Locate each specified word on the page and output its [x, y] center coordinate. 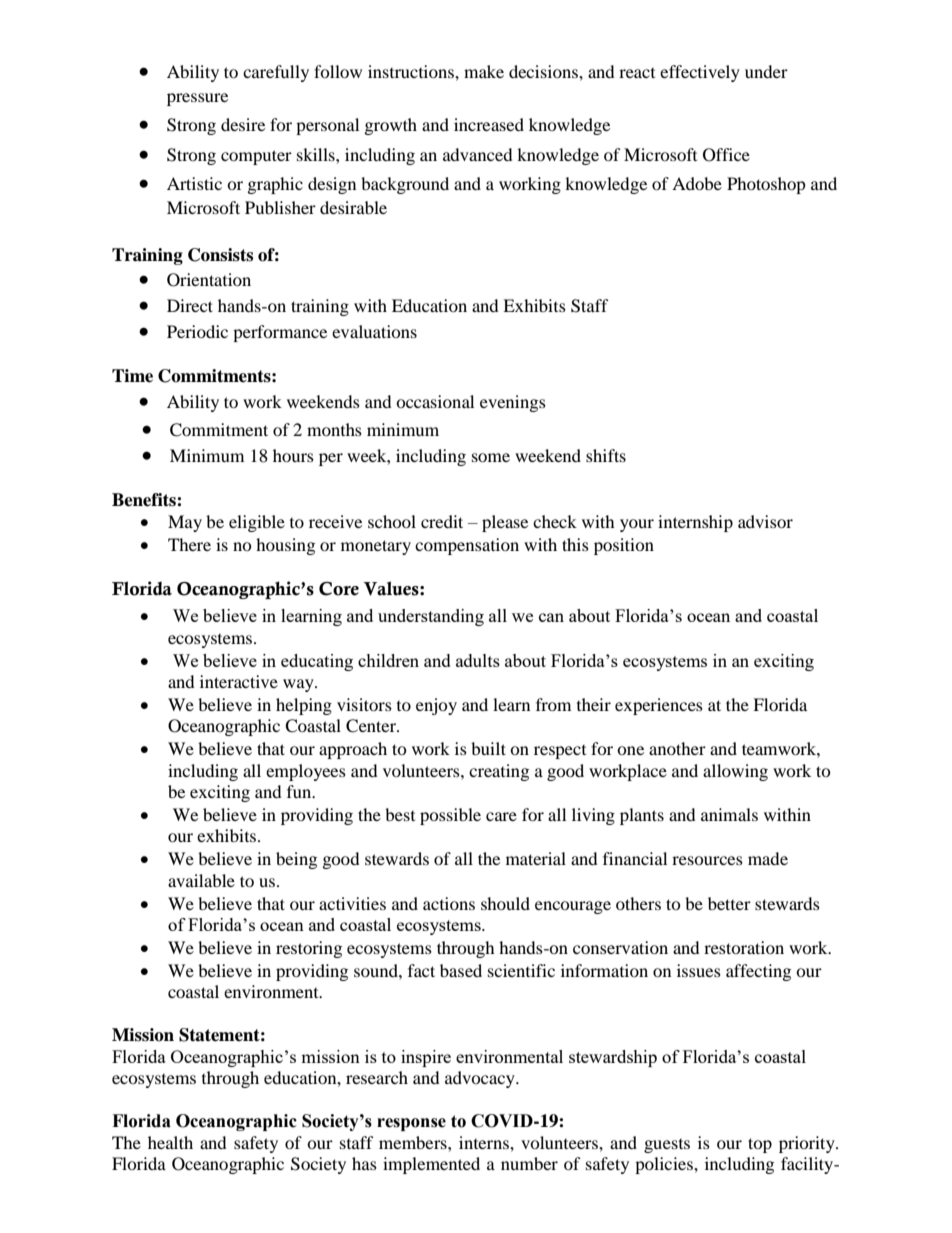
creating [499, 772]
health [170, 1142]
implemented [431, 1165]
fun [300, 791]
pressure [197, 99]
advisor [765, 521]
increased [489, 124]
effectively [700, 73]
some [491, 457]
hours [293, 455]
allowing [735, 772]
